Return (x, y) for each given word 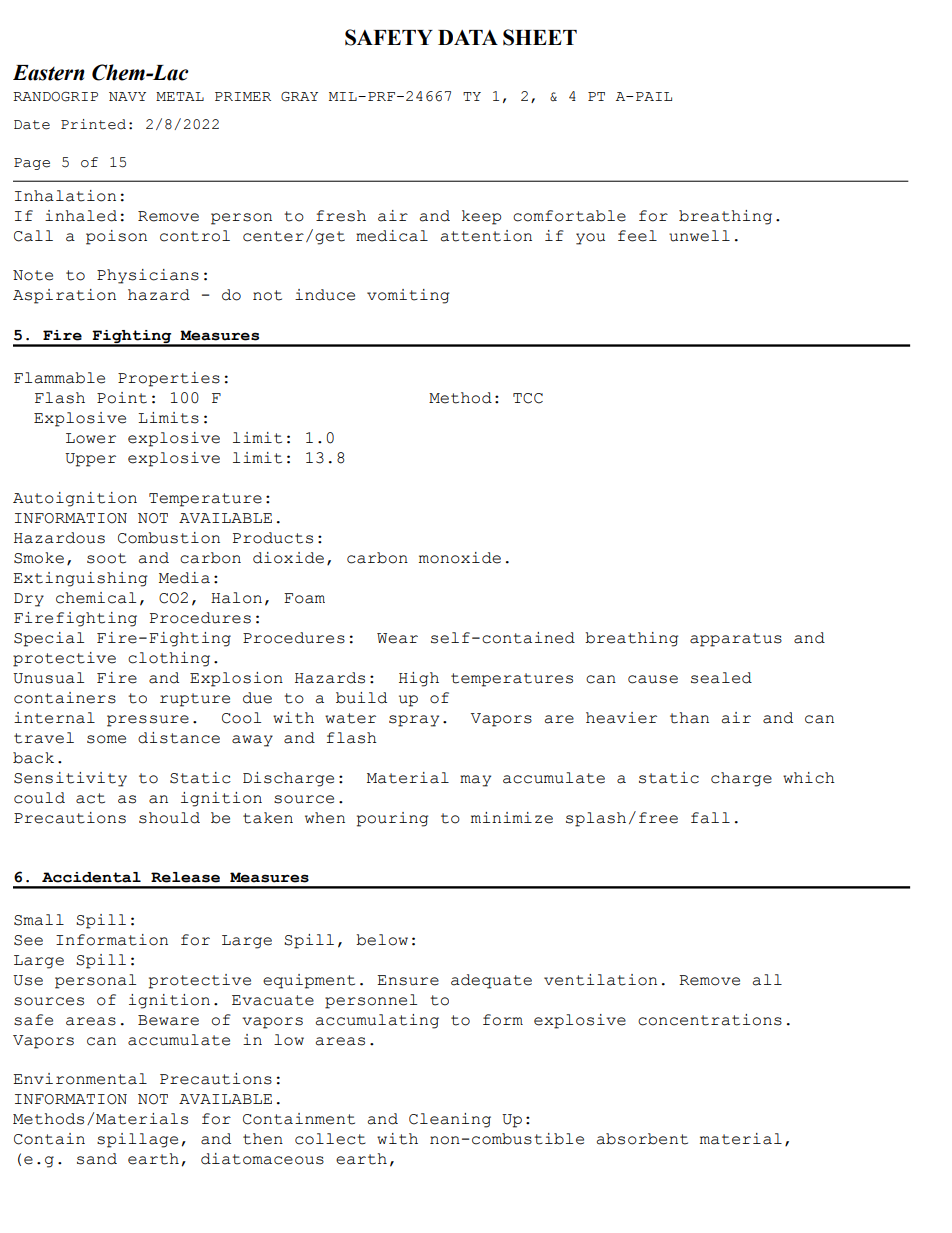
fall (710, 818)
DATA (468, 37)
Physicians (148, 276)
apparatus (736, 640)
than (689, 718)
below (382, 940)
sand (97, 1159)
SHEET (540, 37)
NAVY (127, 96)
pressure (148, 721)
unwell (699, 236)
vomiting (408, 296)
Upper (90, 460)
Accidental (91, 877)
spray (414, 721)
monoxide (460, 558)
